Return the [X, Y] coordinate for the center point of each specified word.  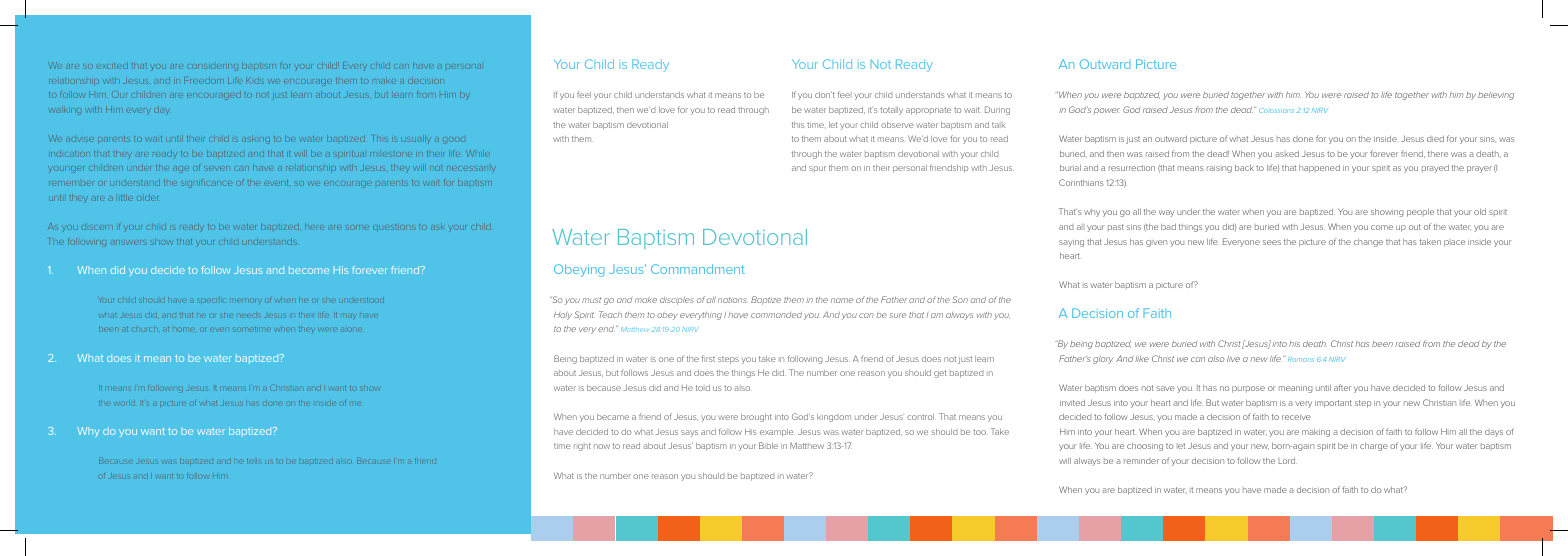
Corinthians [1081, 182]
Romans [1301, 359]
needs [249, 316]
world [125, 404]
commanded [776, 315]
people [1420, 213]
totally [891, 111]
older [147, 197]
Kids [255, 80]
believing [1496, 96]
